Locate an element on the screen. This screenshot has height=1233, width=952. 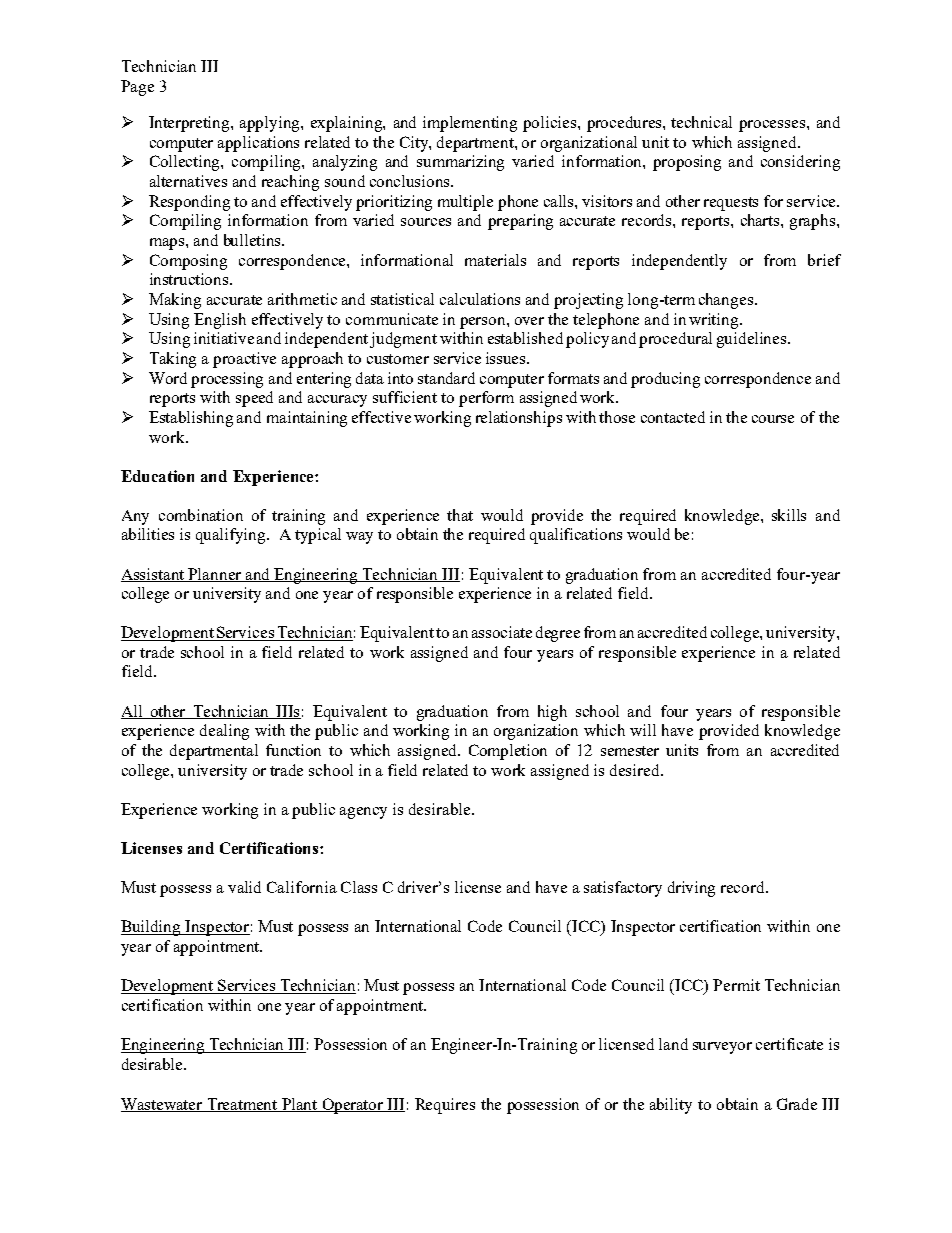
high is located at coordinates (552, 713).
